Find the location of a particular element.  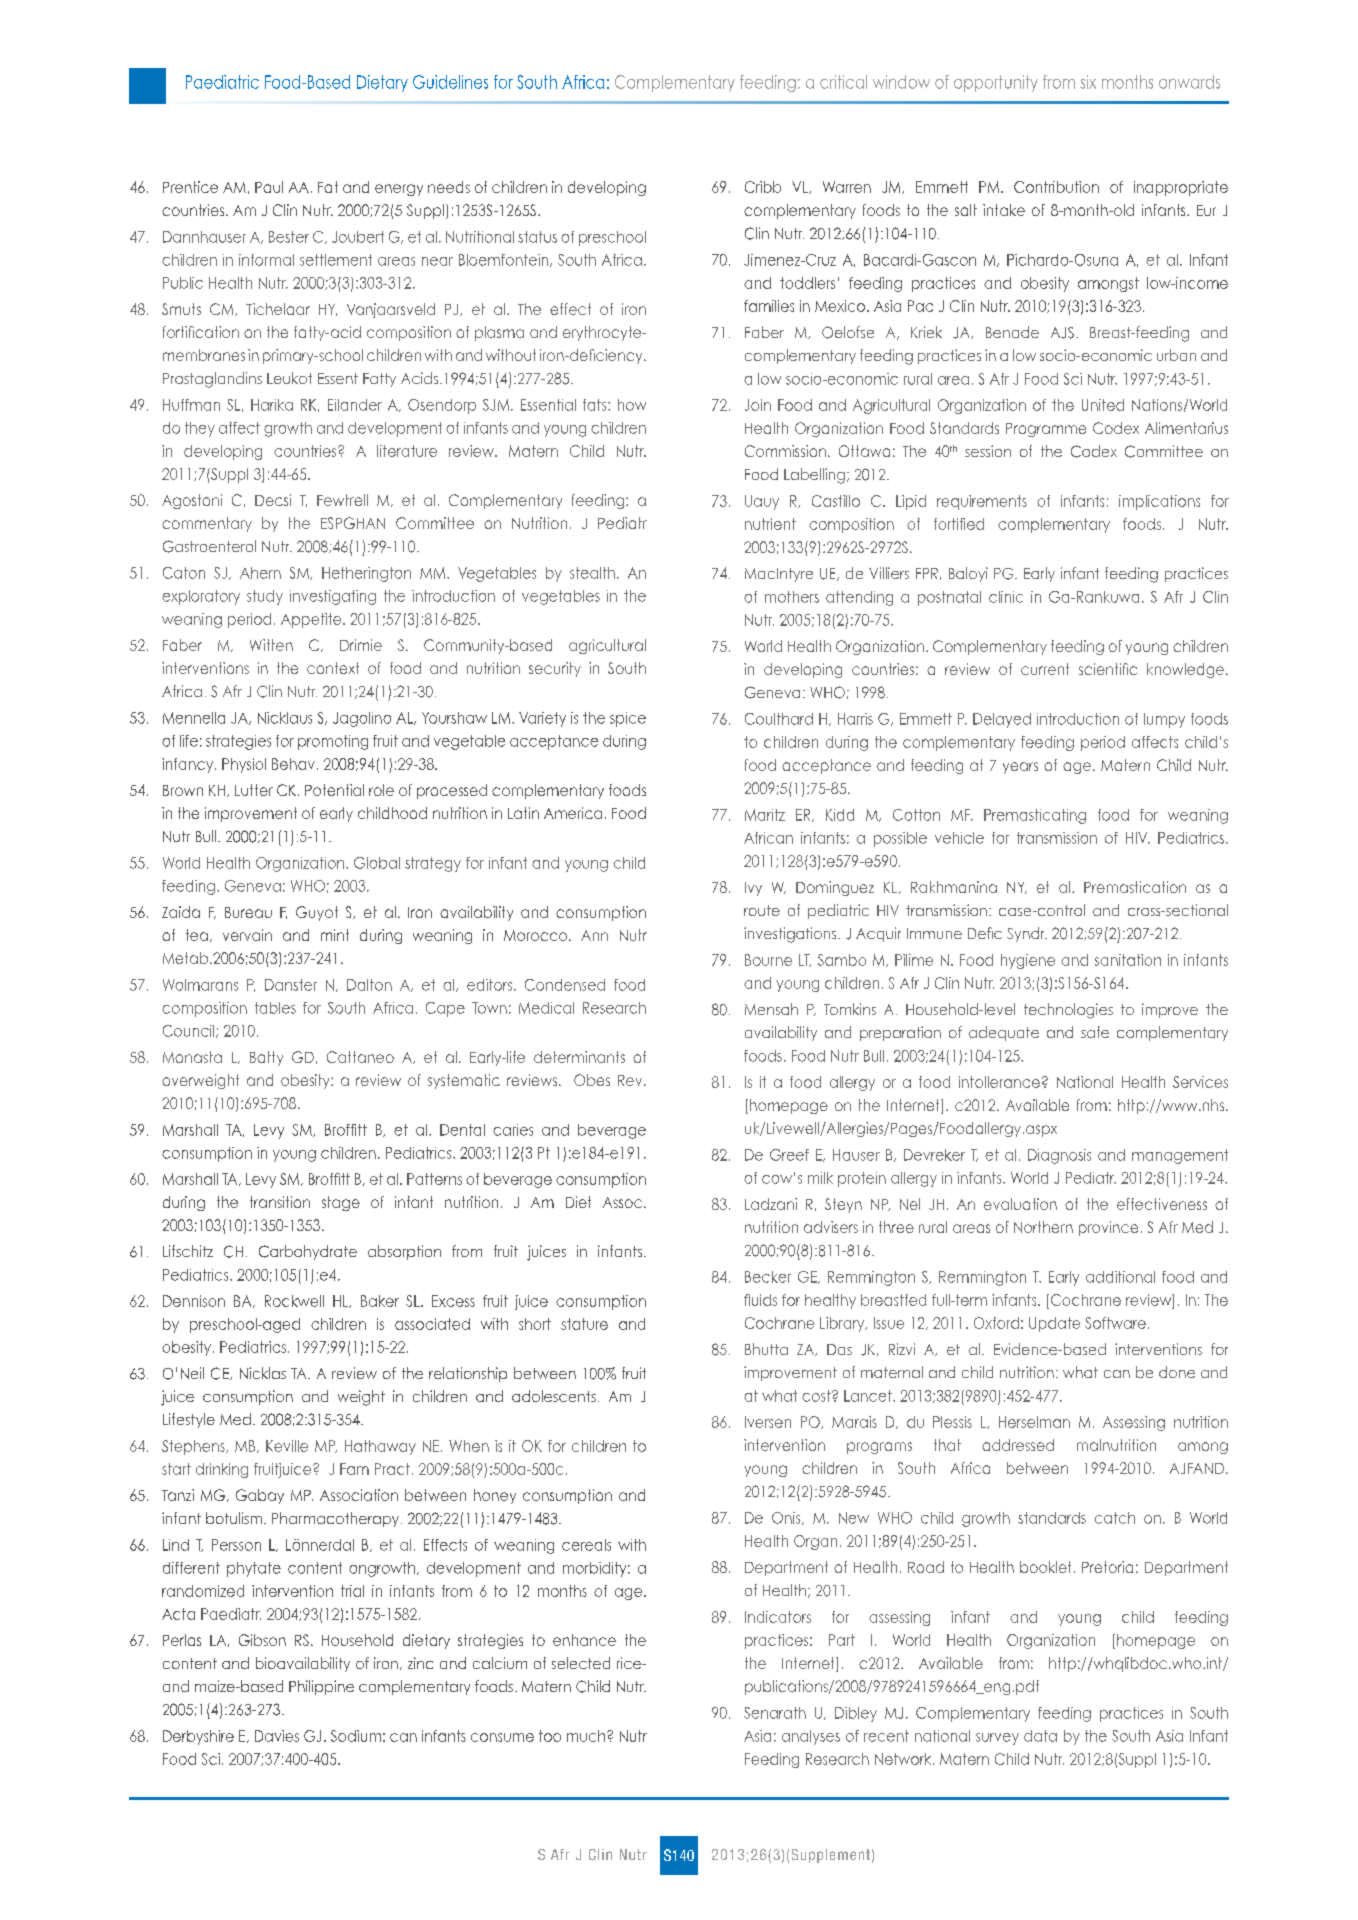

critical is located at coordinates (843, 82).
